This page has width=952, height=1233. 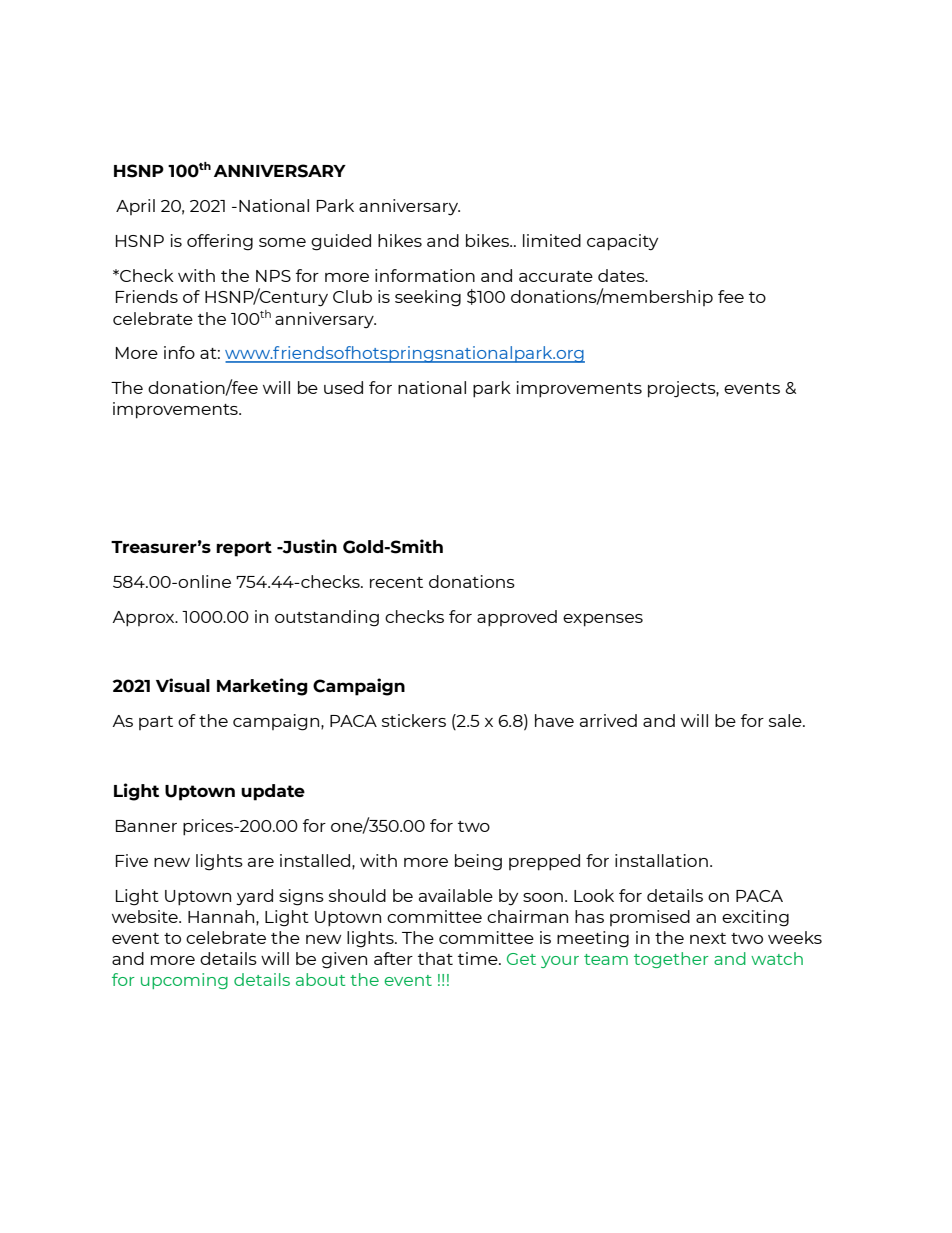 I want to click on stickers, so click(x=414, y=720).
